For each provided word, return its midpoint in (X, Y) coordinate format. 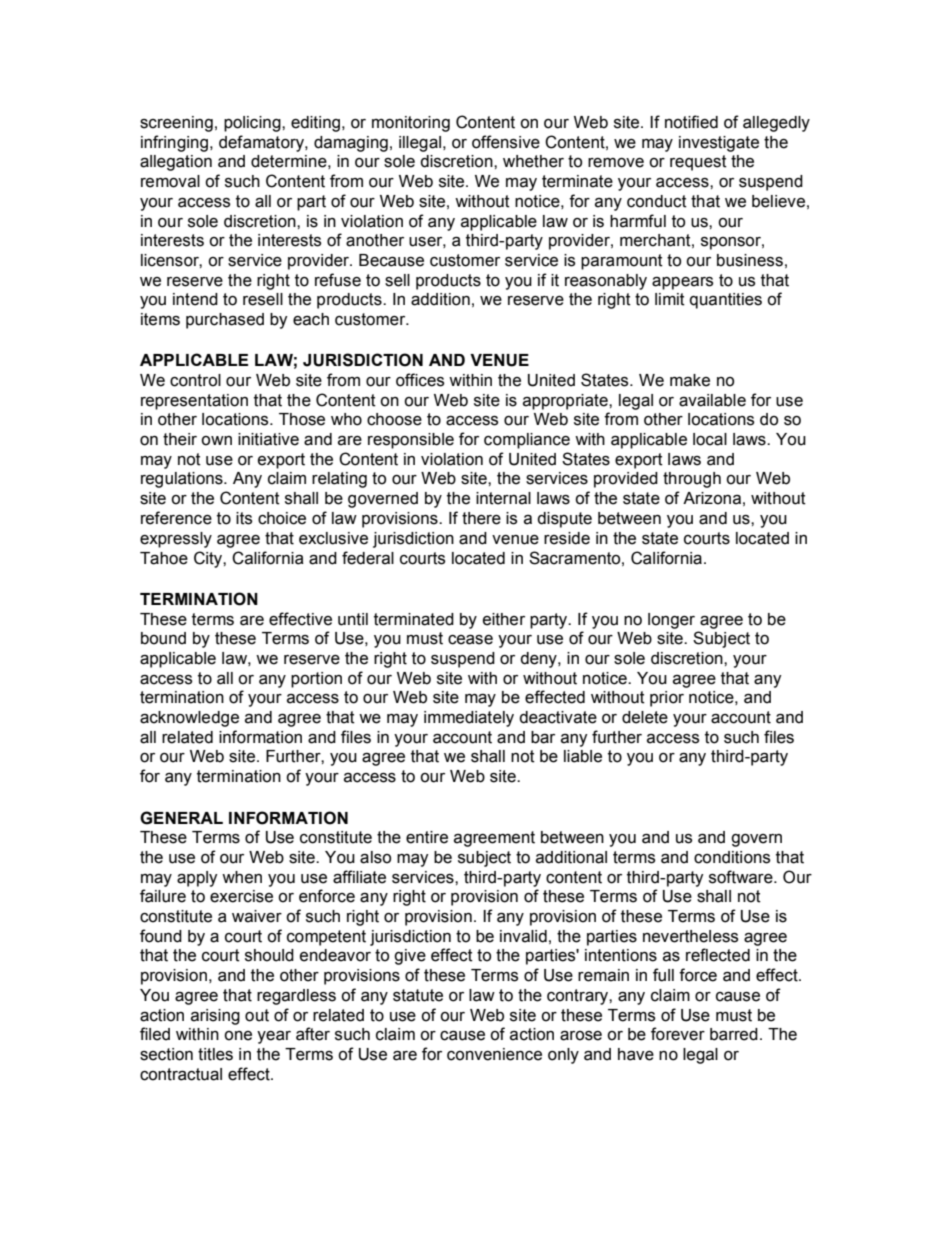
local (710, 439)
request (698, 163)
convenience (494, 1054)
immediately (469, 719)
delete (645, 717)
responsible (411, 441)
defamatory (262, 143)
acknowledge (189, 719)
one (238, 1036)
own (216, 441)
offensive (506, 142)
